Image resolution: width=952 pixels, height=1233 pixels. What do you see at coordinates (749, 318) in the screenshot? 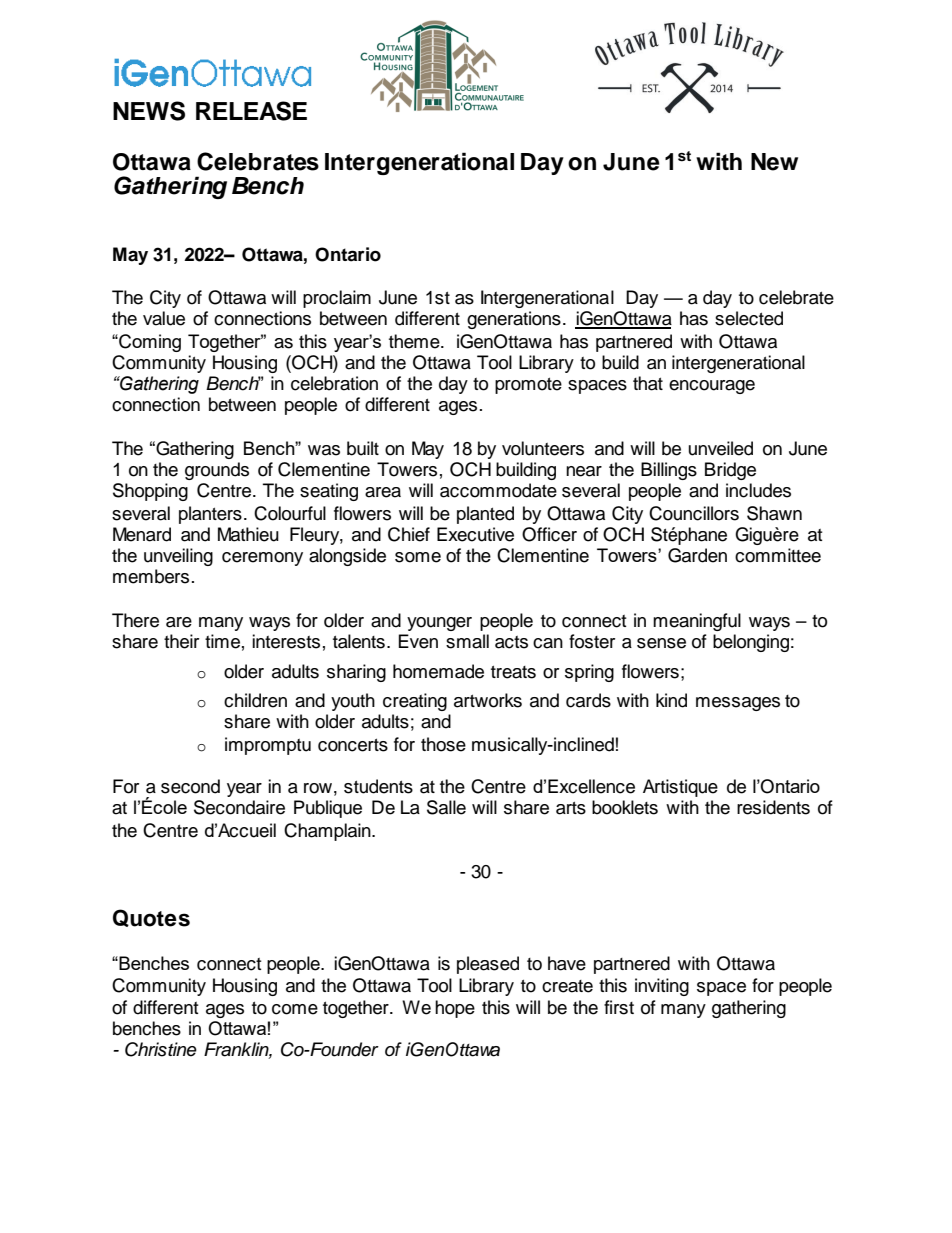
I see `selected` at bounding box center [749, 318].
